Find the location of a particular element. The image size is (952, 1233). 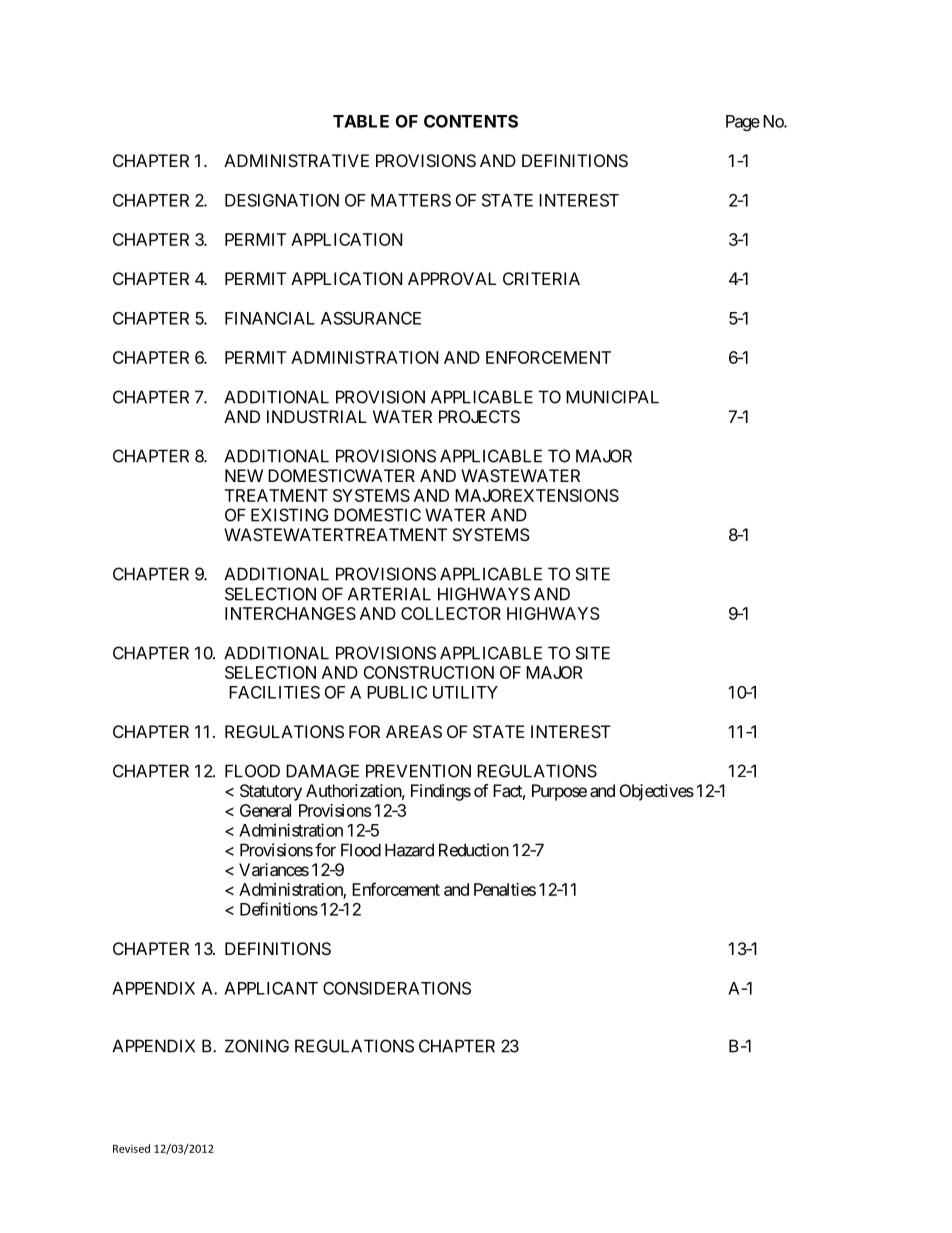

Page is located at coordinates (743, 123).
